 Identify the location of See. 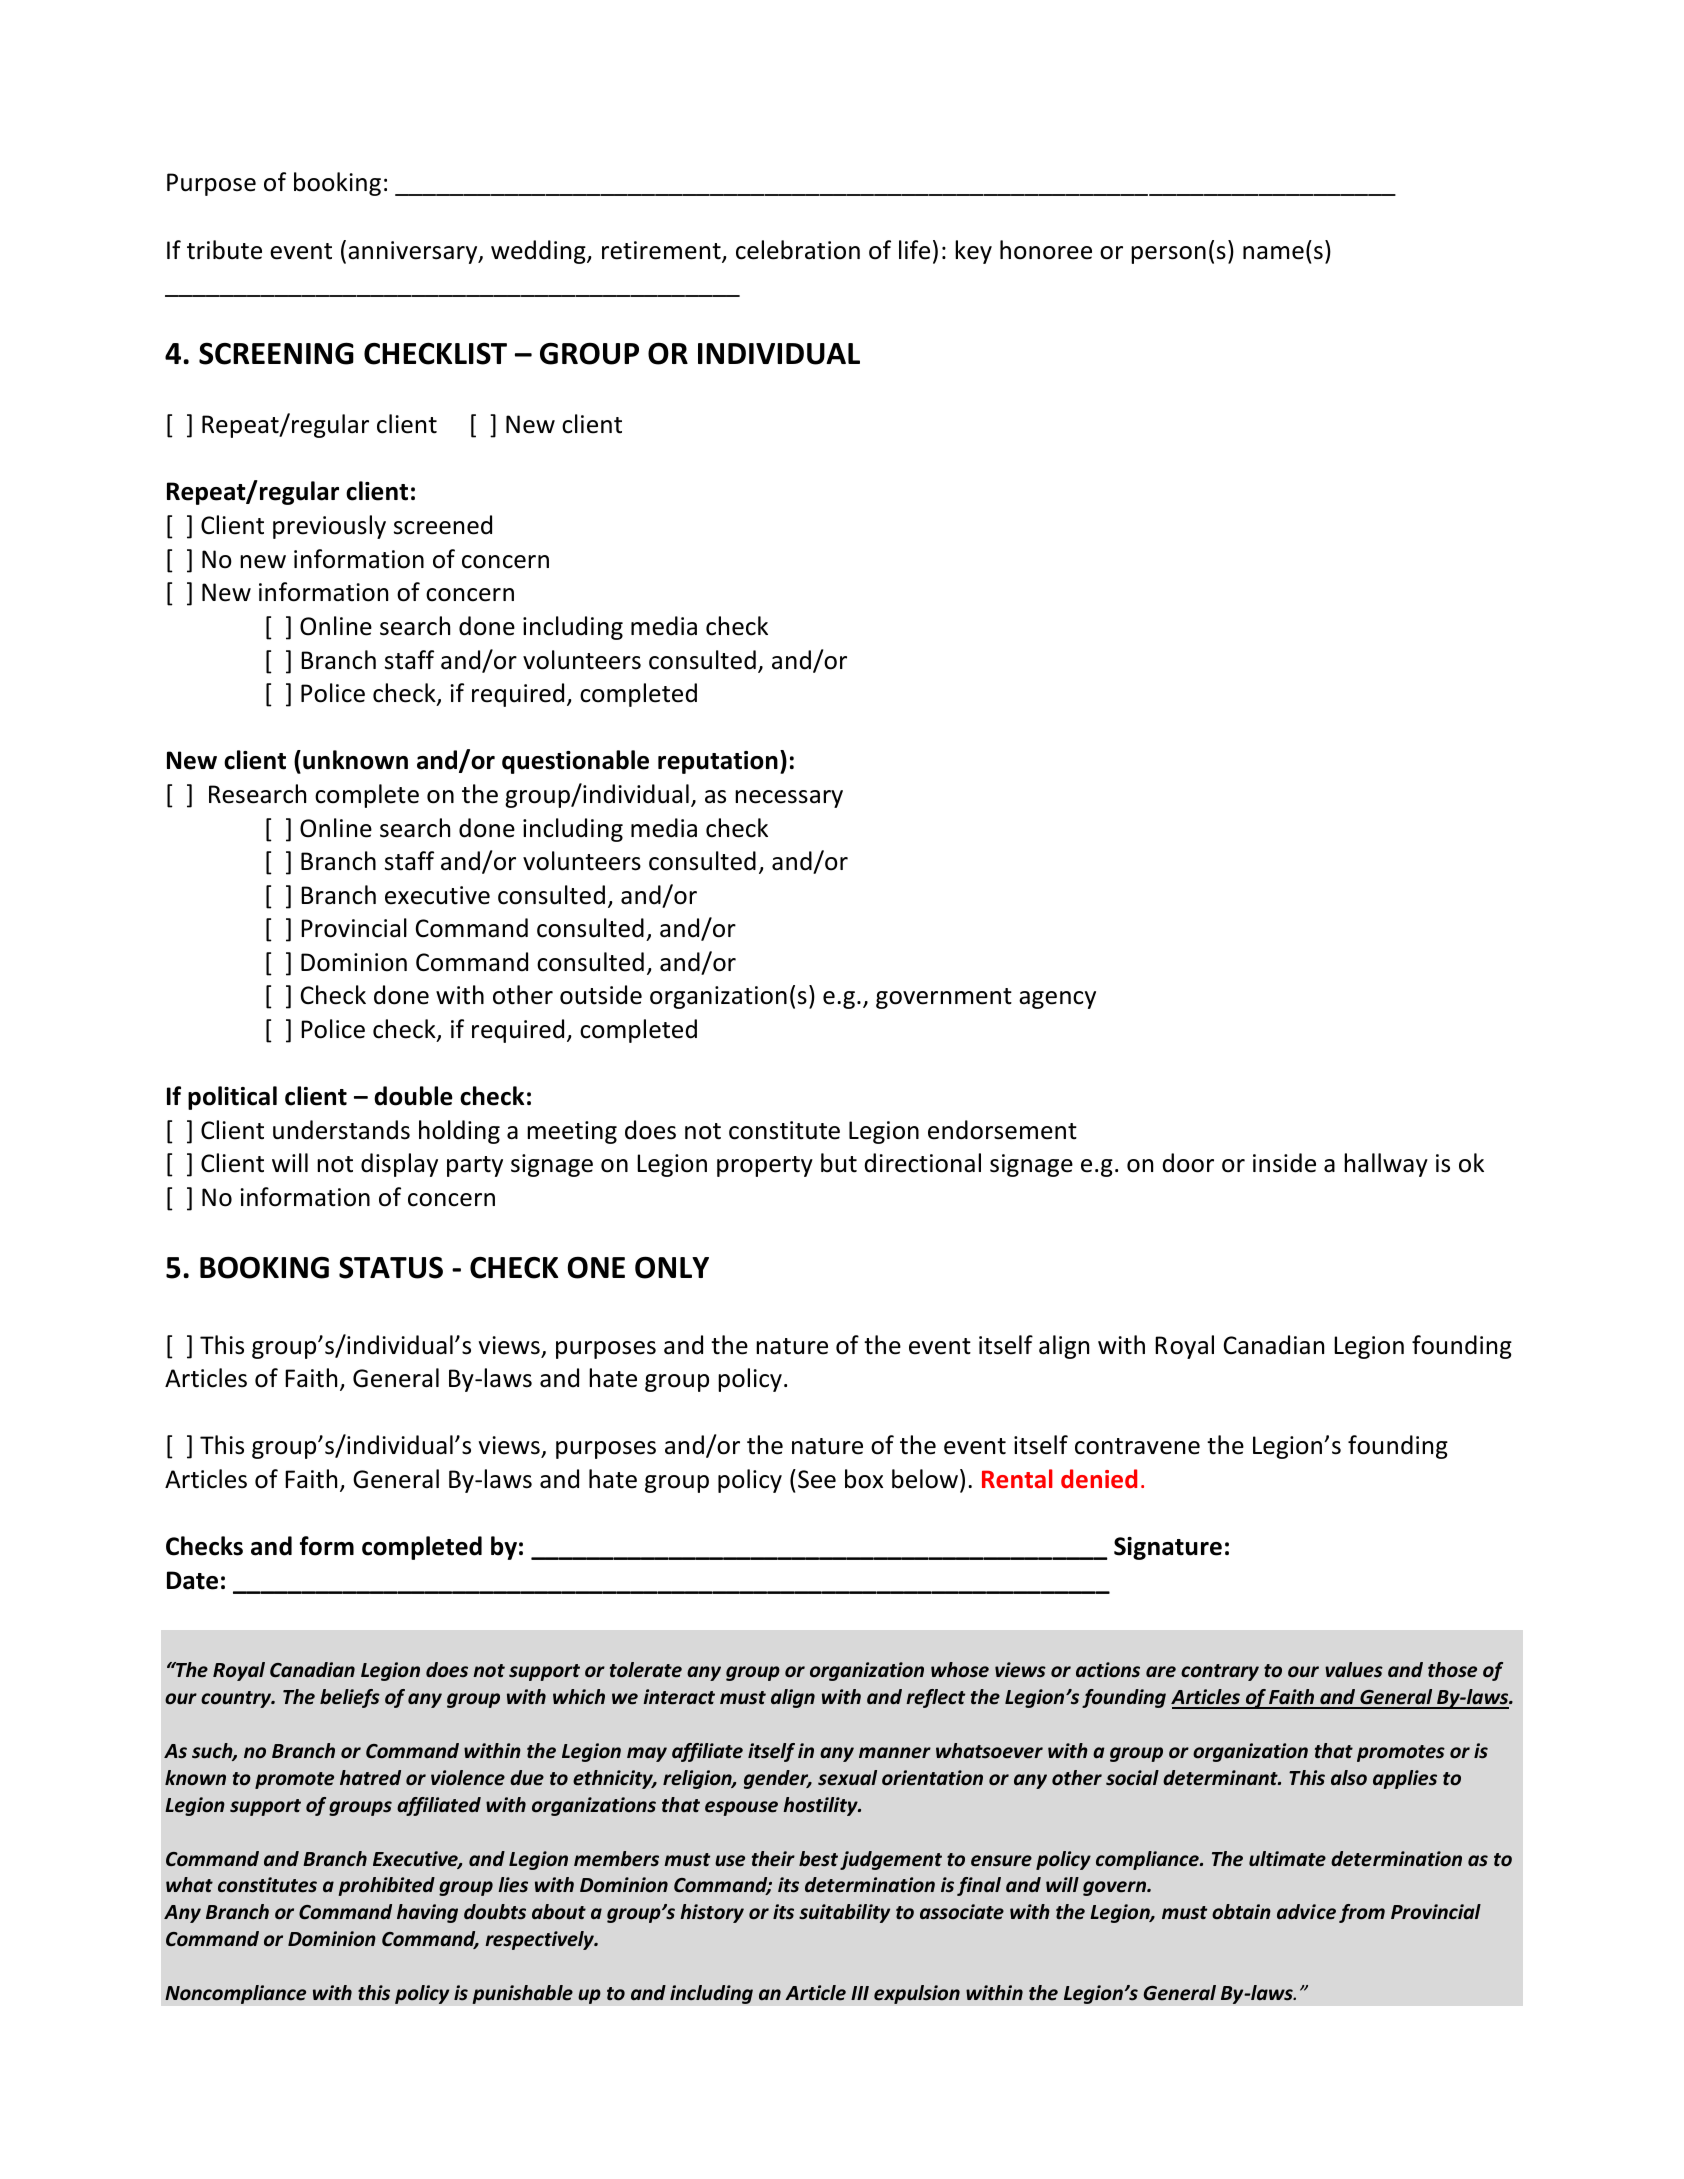
(817, 1479).
